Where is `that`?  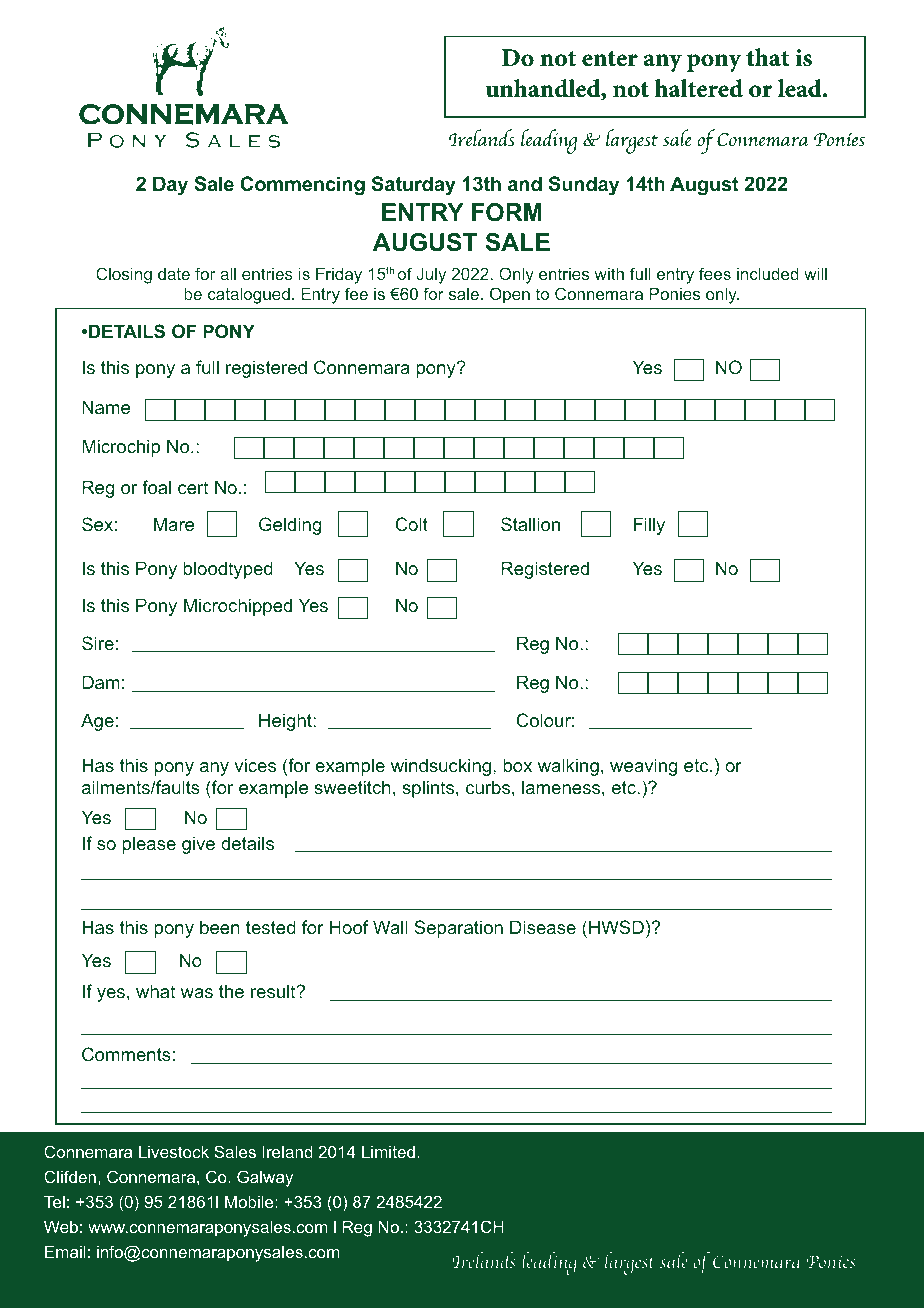
that is located at coordinates (767, 57).
